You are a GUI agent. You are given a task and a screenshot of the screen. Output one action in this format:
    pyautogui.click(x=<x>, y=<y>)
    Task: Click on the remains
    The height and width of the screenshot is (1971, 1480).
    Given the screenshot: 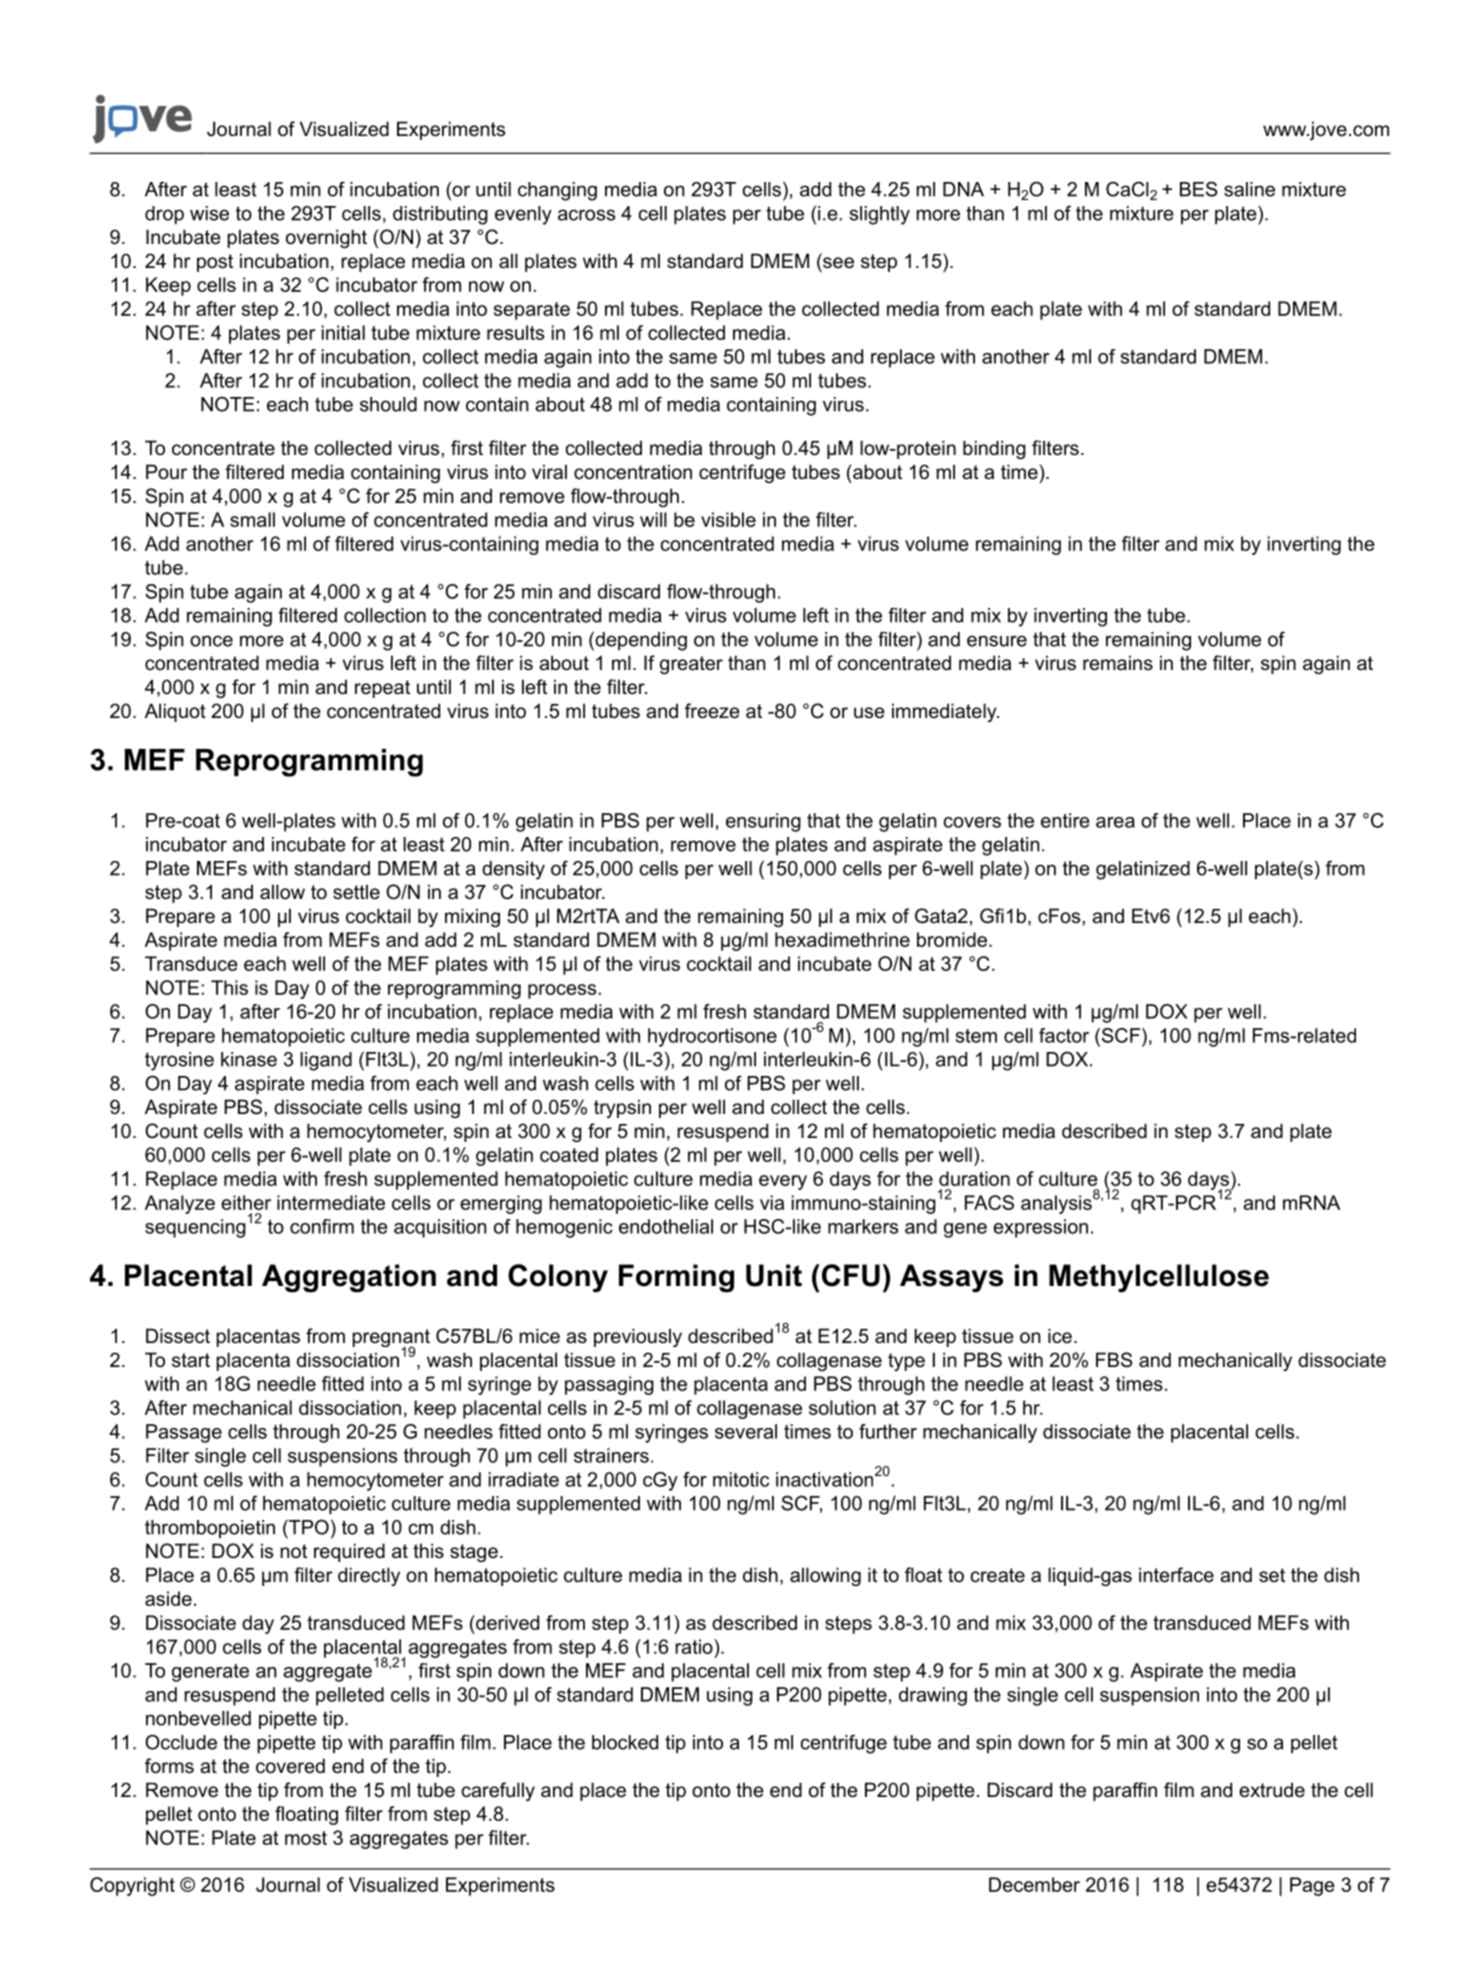 What is the action you would take?
    pyautogui.click(x=1118, y=663)
